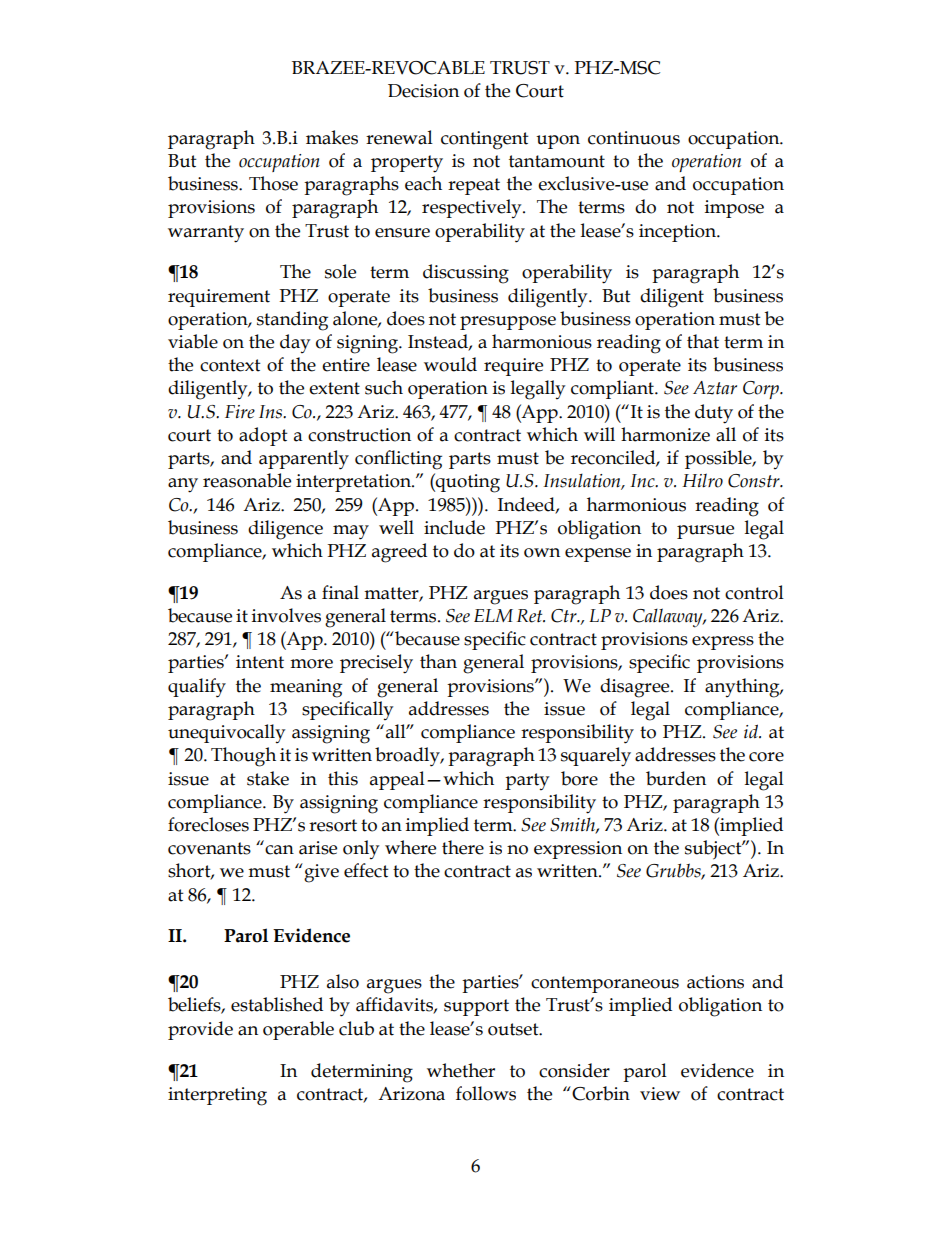 The height and width of the screenshot is (1233, 952). Describe the element at coordinates (634, 138) in the screenshot. I see `continuous` at that location.
